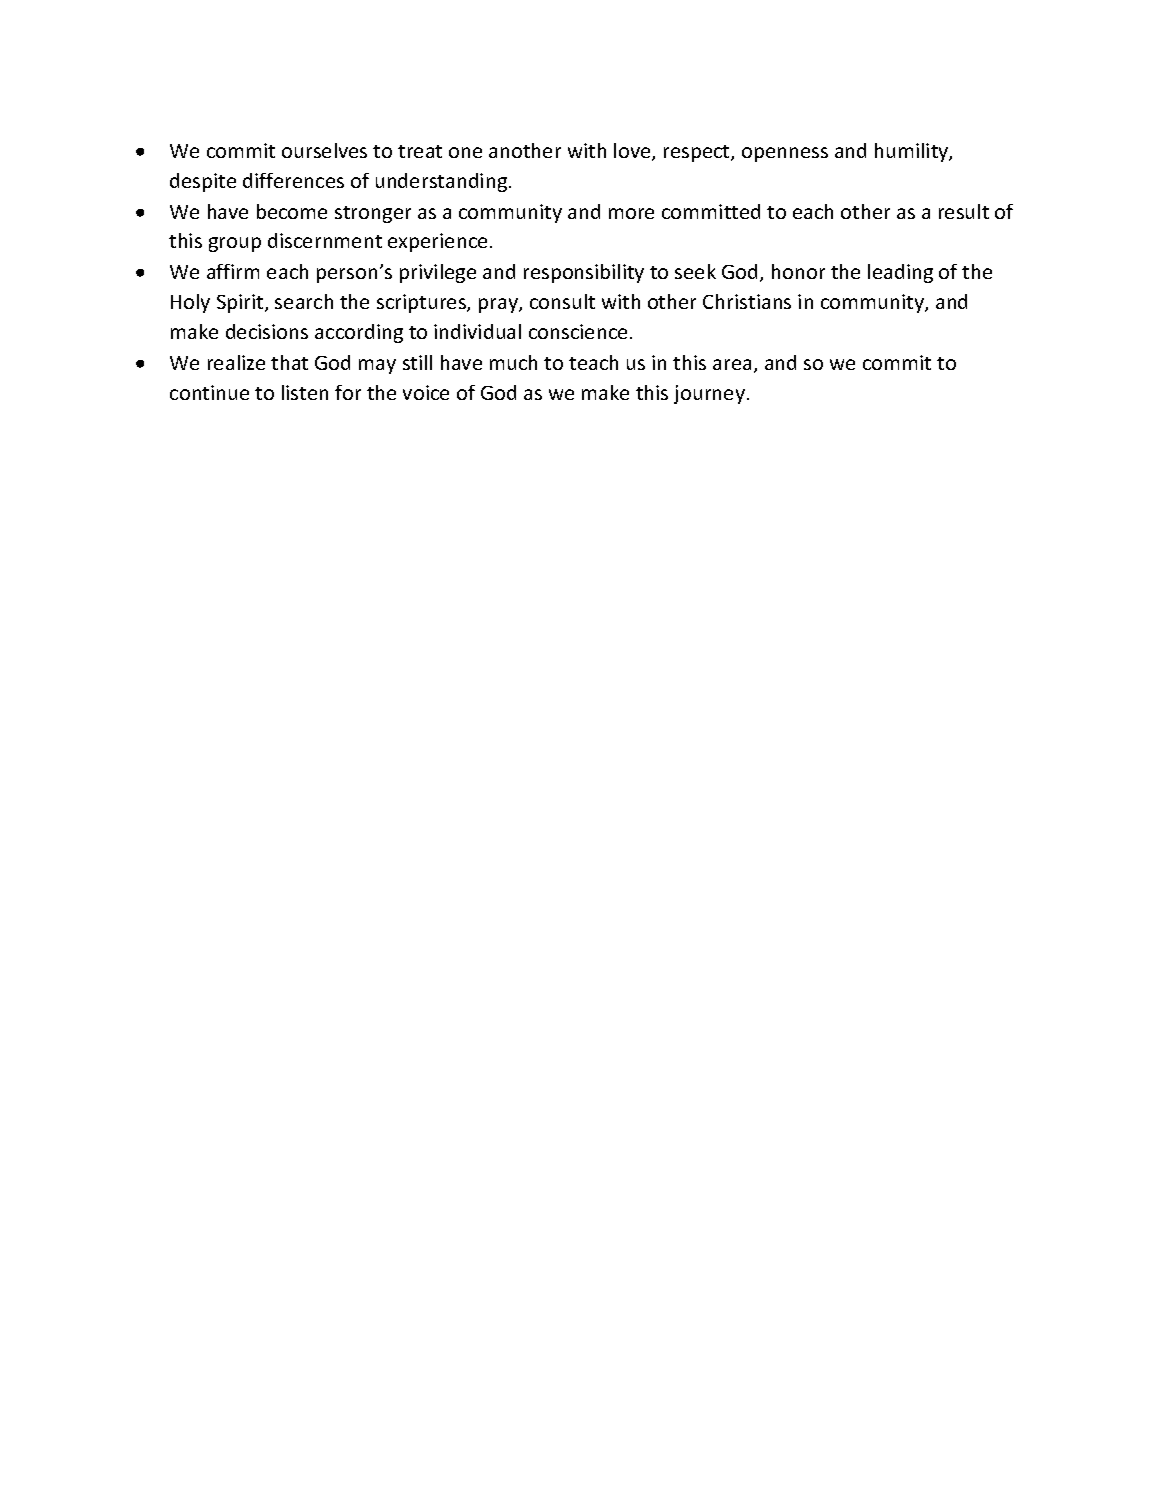 This page has height=1492, width=1153. I want to click on become, so click(292, 211).
